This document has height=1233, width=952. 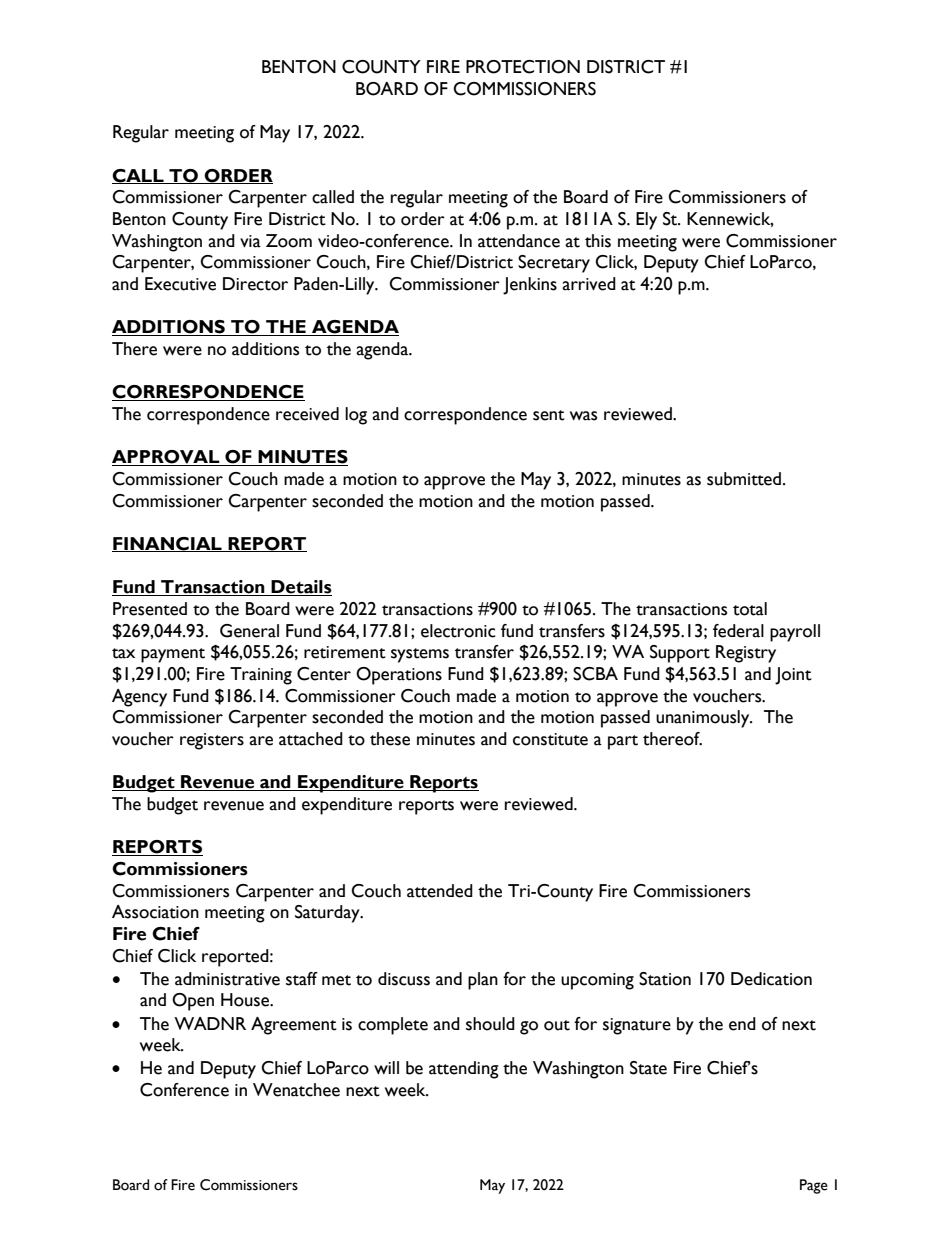 I want to click on submitted, so click(x=745, y=479).
